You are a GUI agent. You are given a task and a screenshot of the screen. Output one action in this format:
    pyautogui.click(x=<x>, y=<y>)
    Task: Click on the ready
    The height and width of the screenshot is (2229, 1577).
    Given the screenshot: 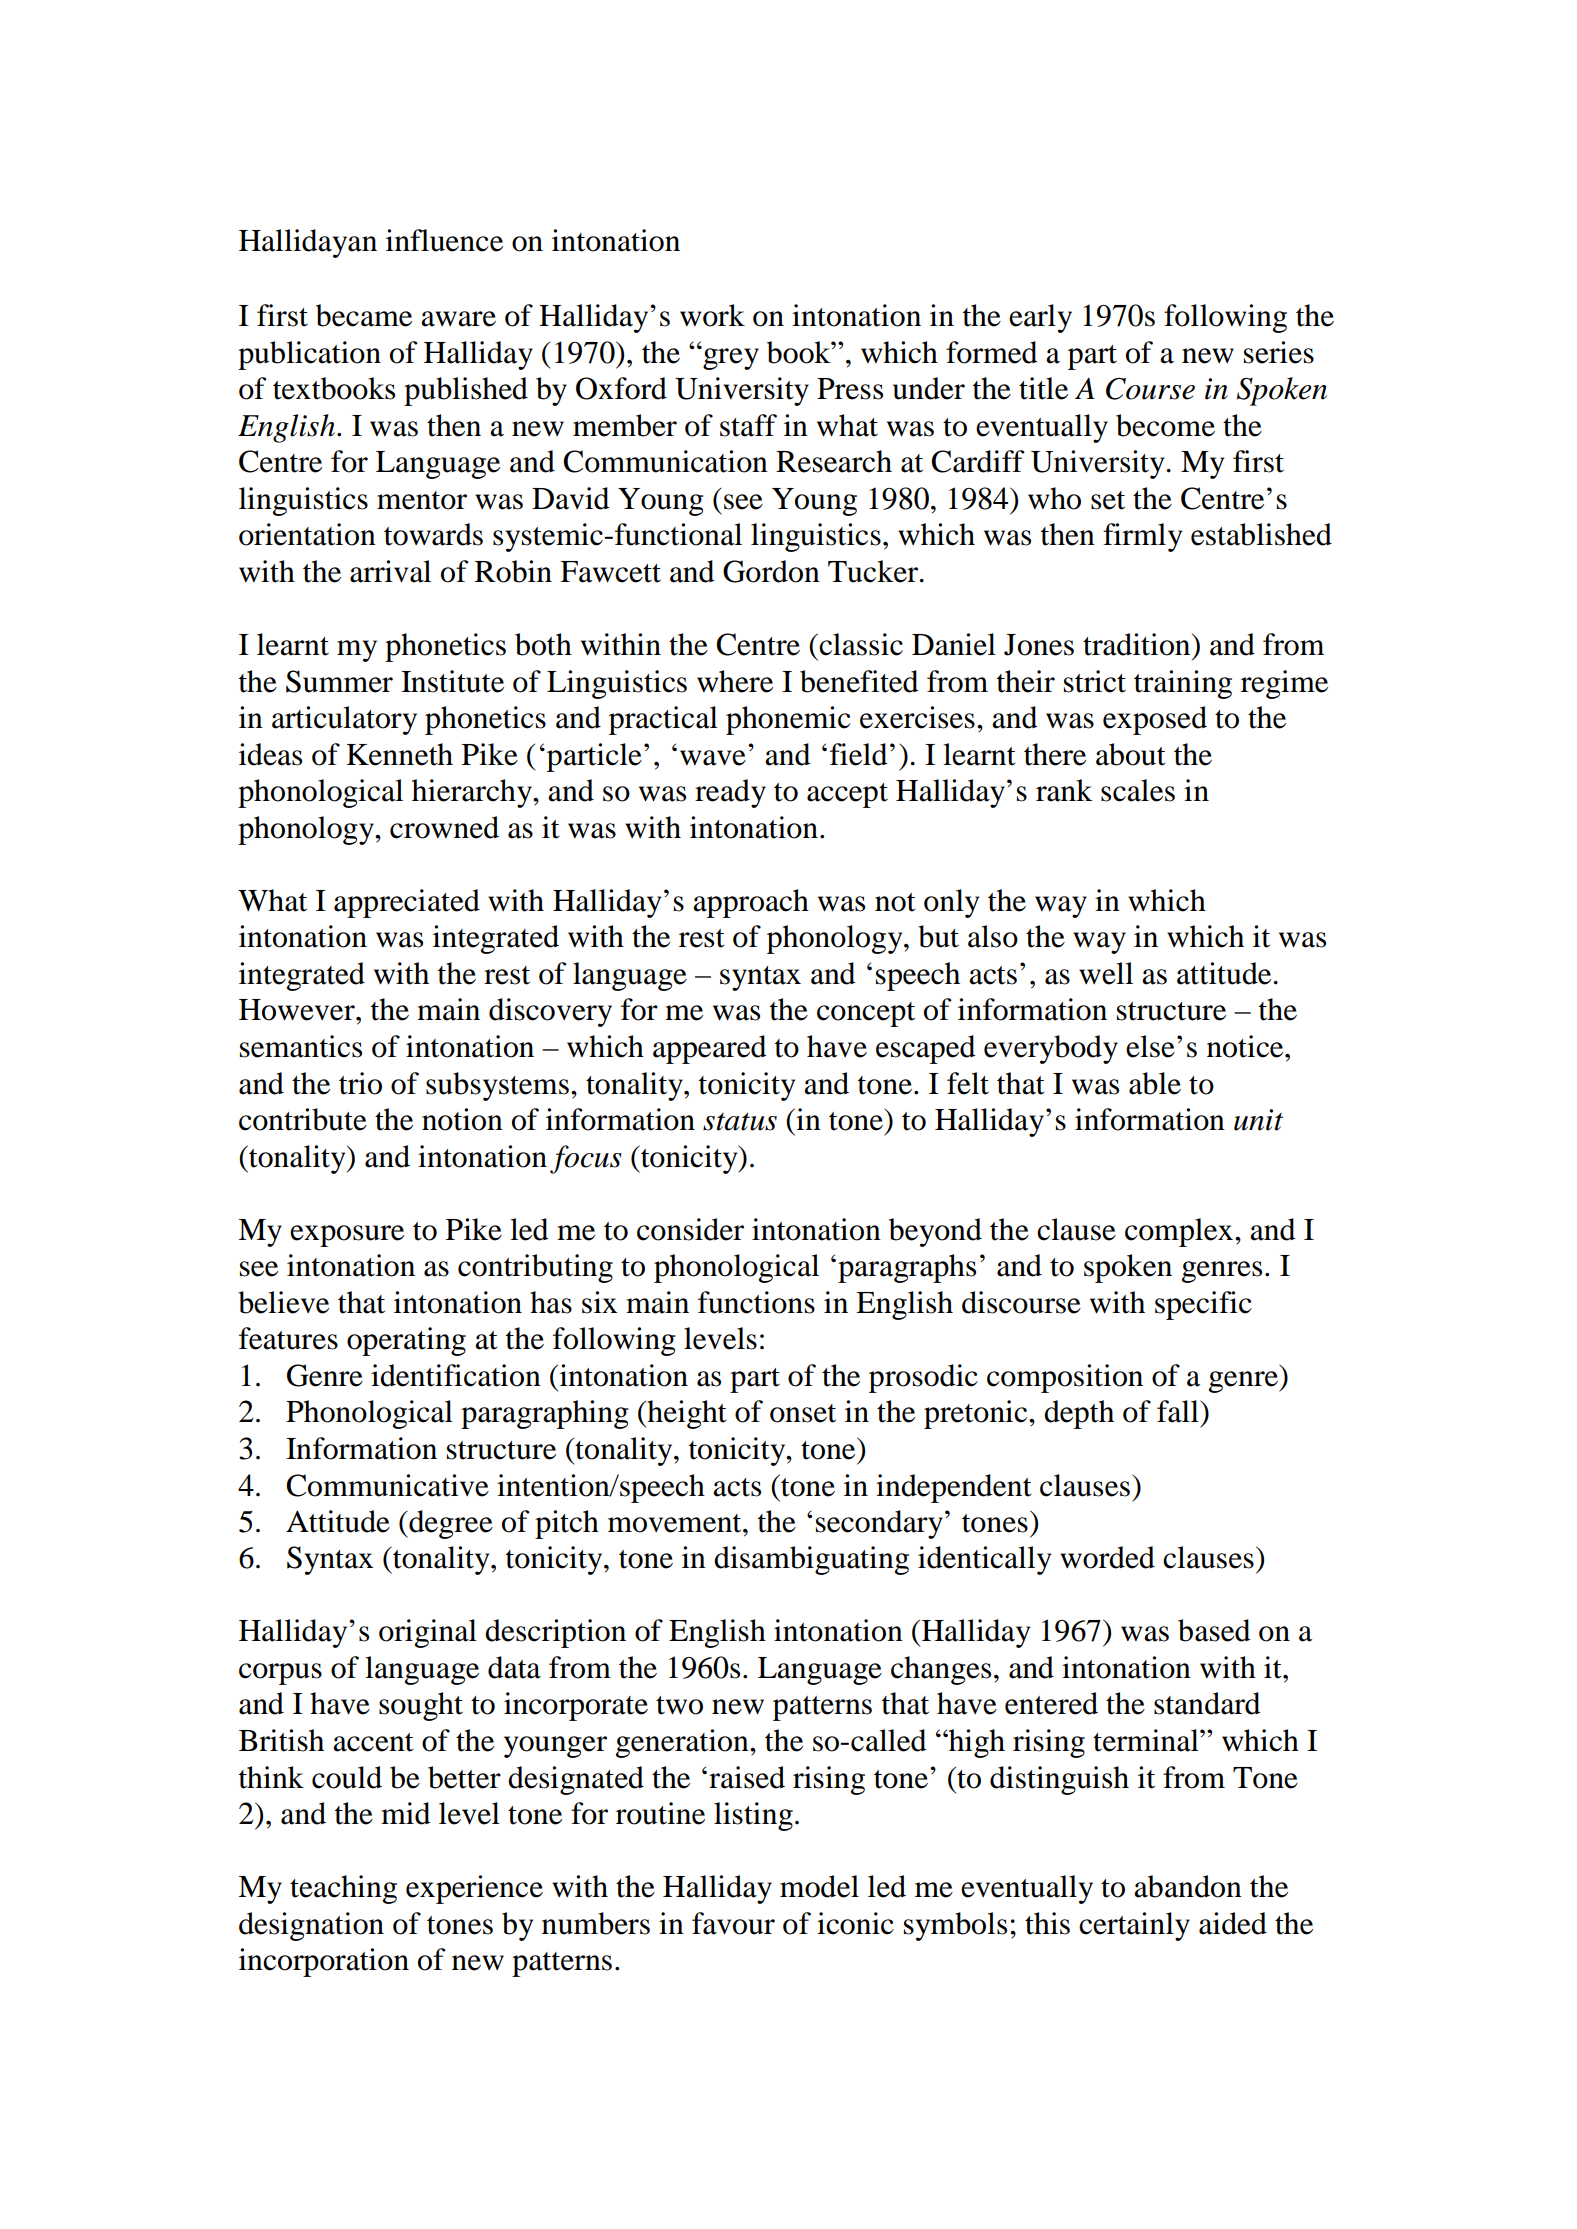 What is the action you would take?
    pyautogui.click(x=730, y=793)
